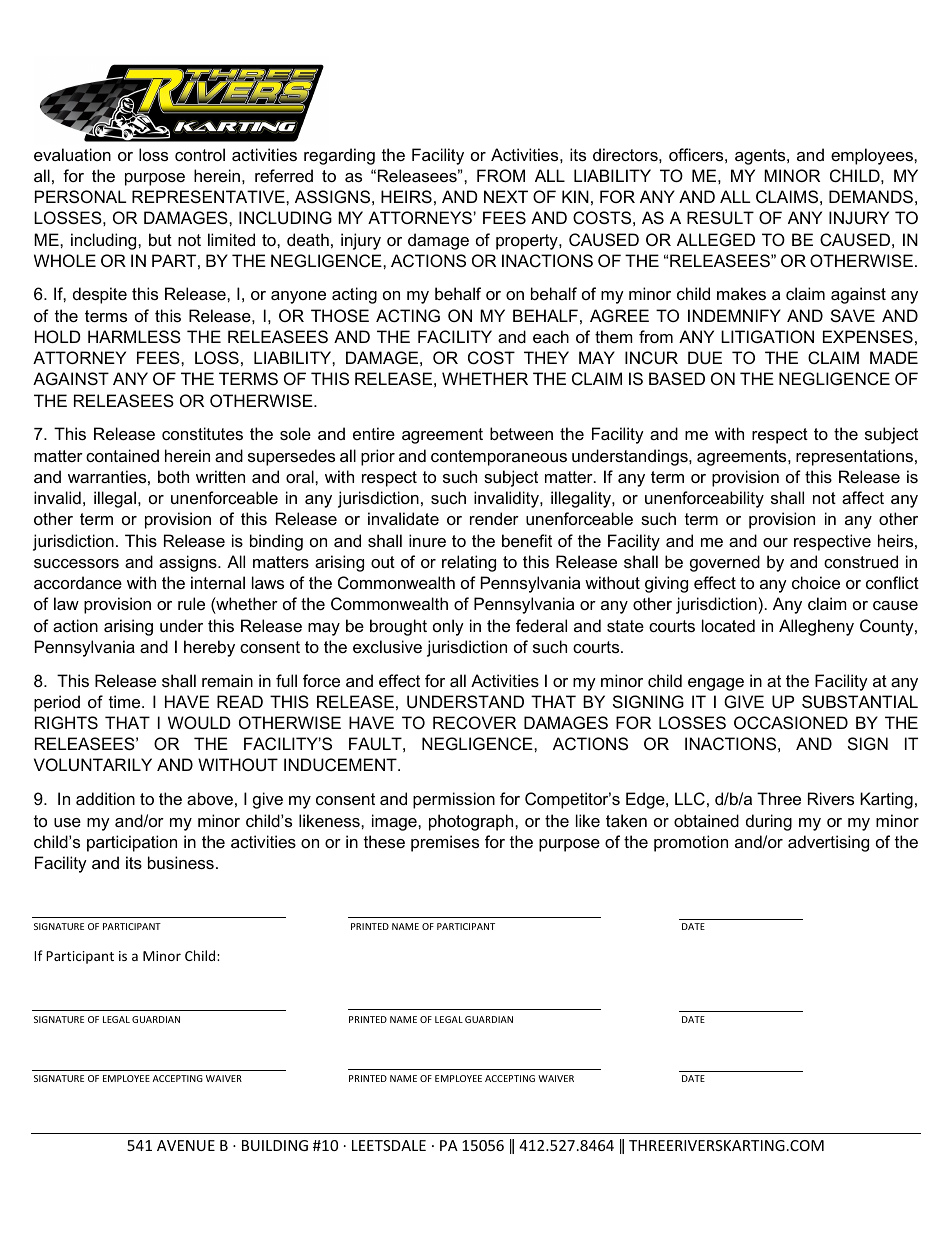  I want to click on Allegheny, so click(816, 627).
